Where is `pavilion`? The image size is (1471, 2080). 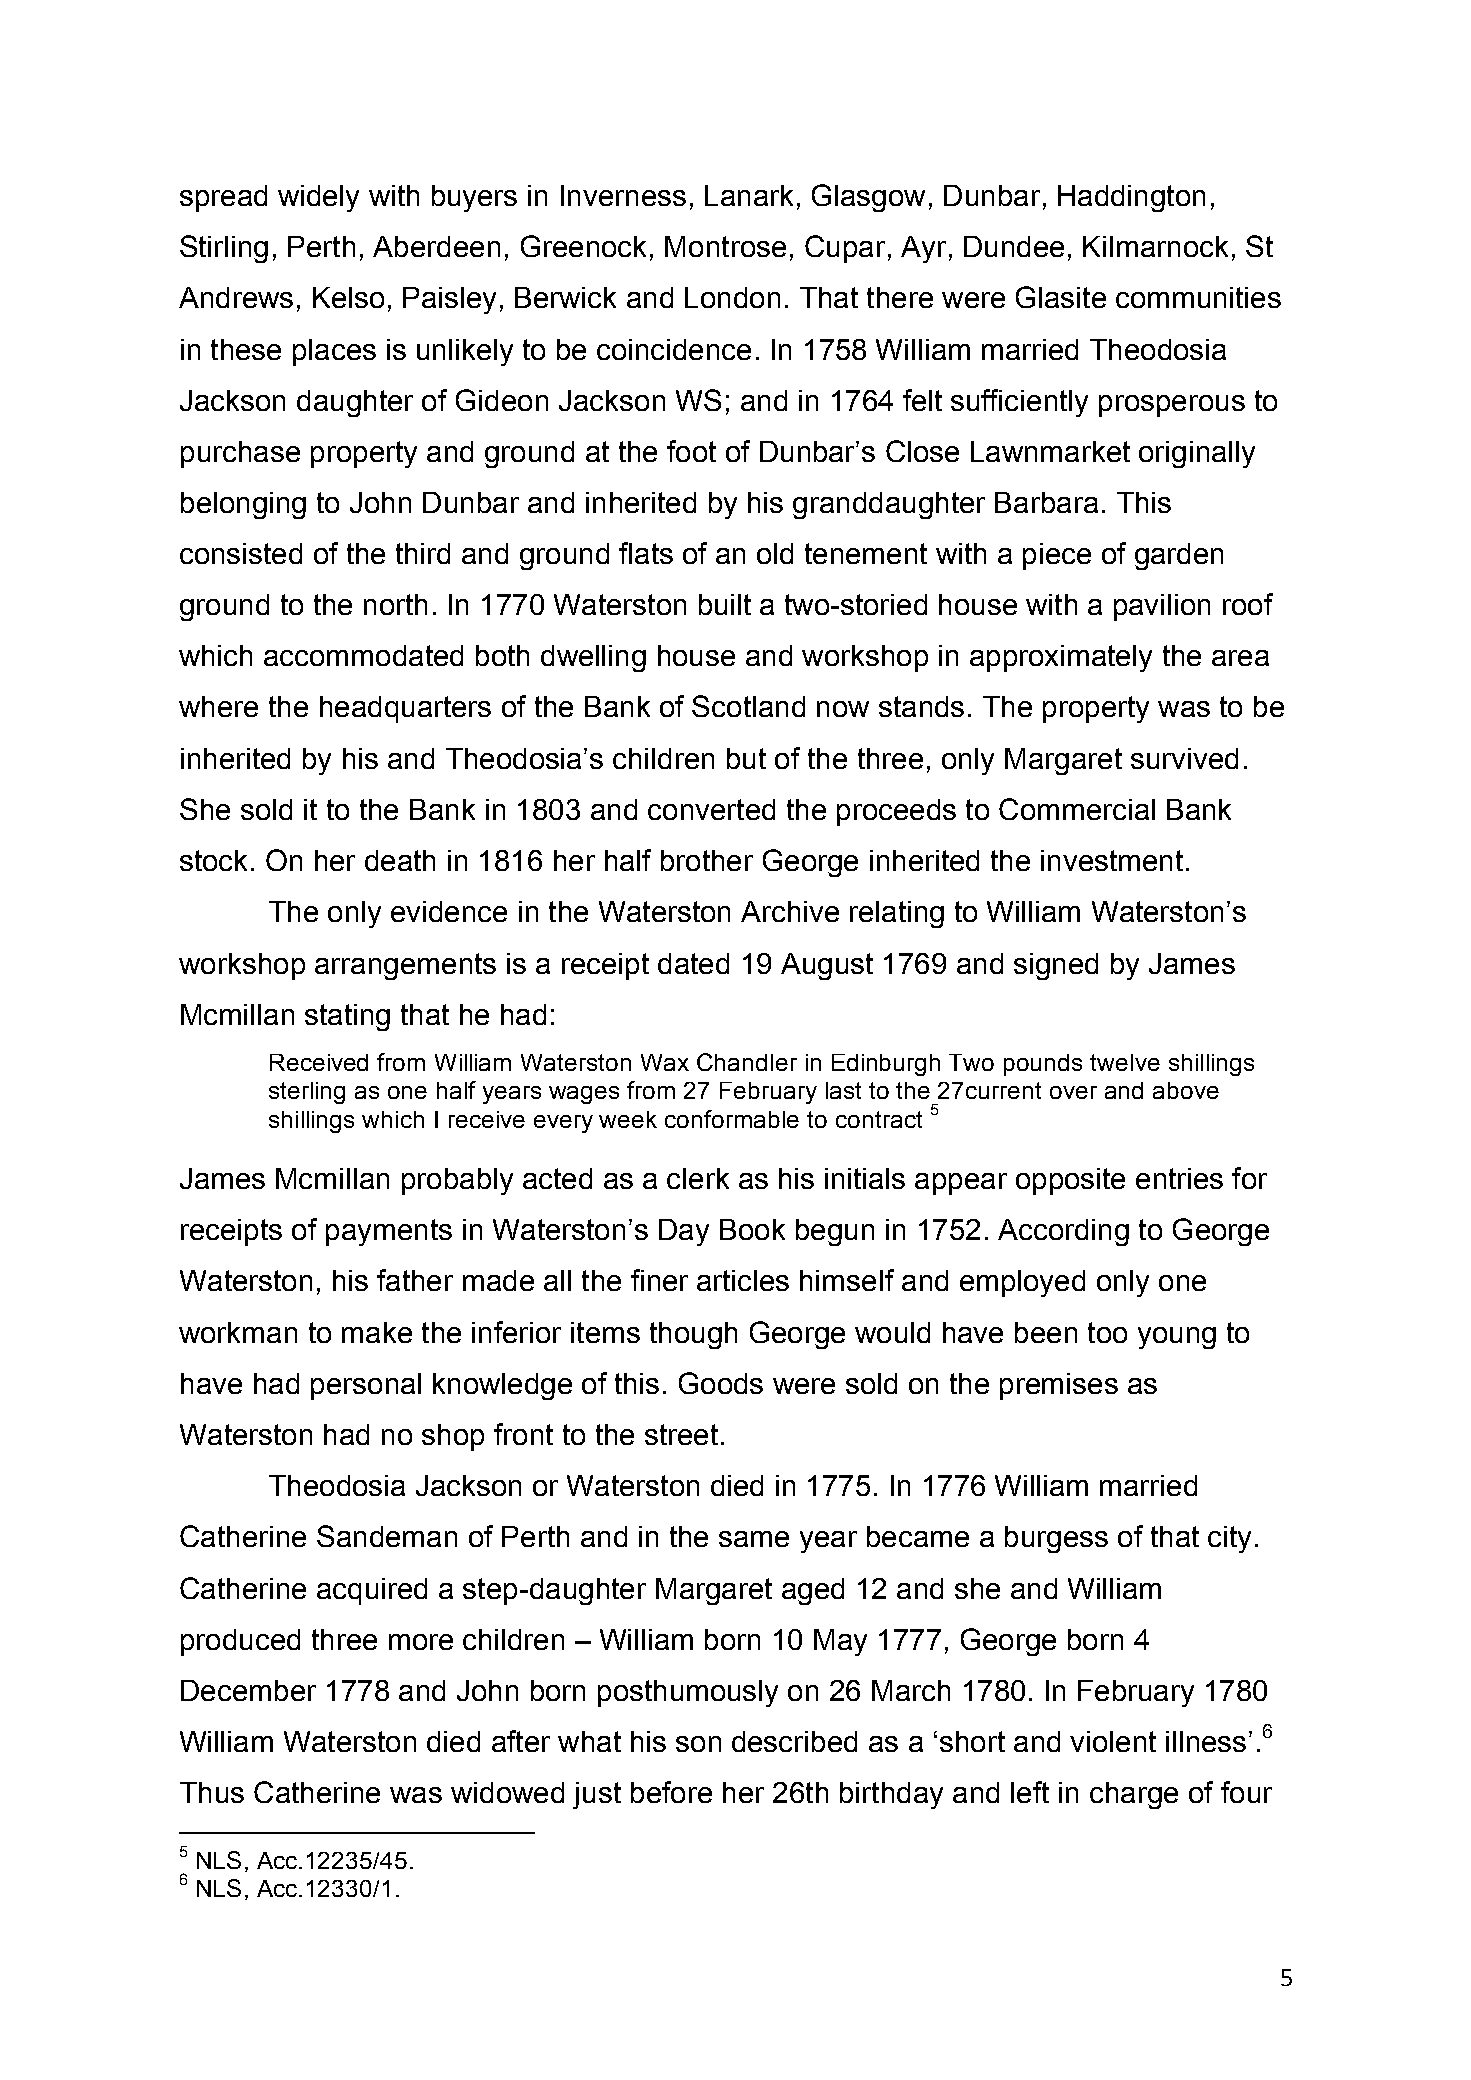 pavilion is located at coordinates (1162, 607).
